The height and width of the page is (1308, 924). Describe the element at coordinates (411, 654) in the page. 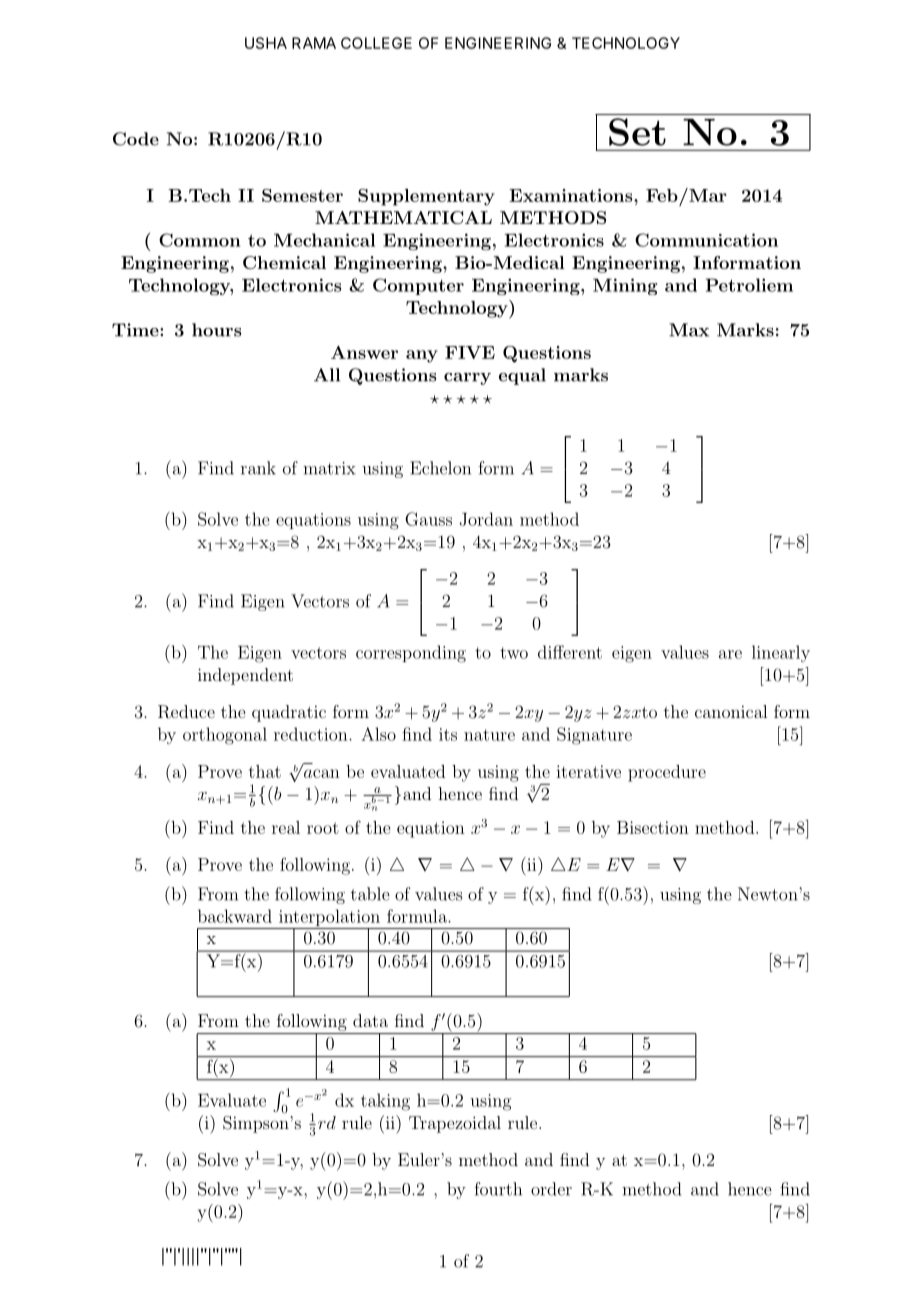

I see `corresponding` at that location.
